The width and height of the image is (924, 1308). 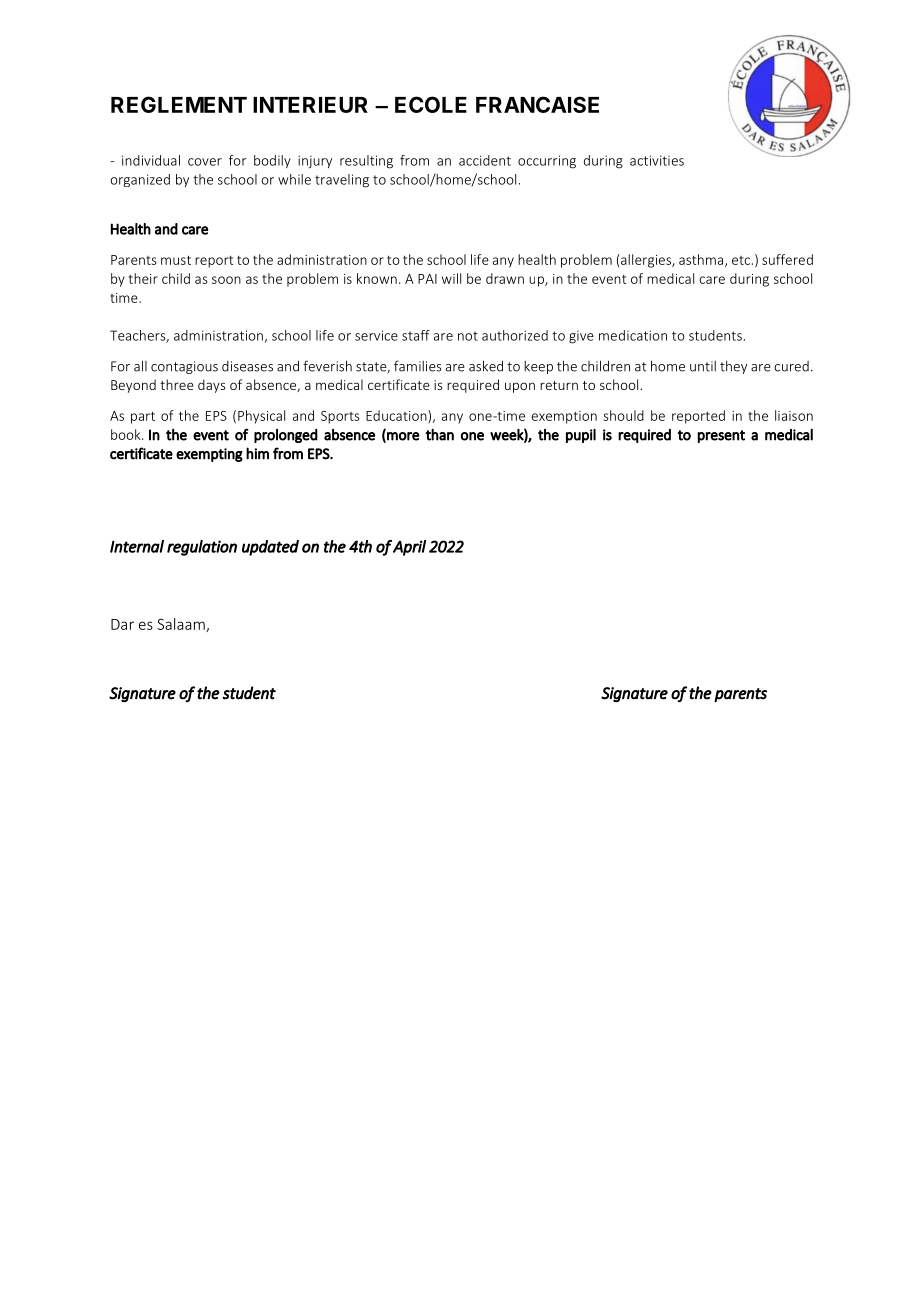 I want to click on exempting, so click(x=209, y=455).
